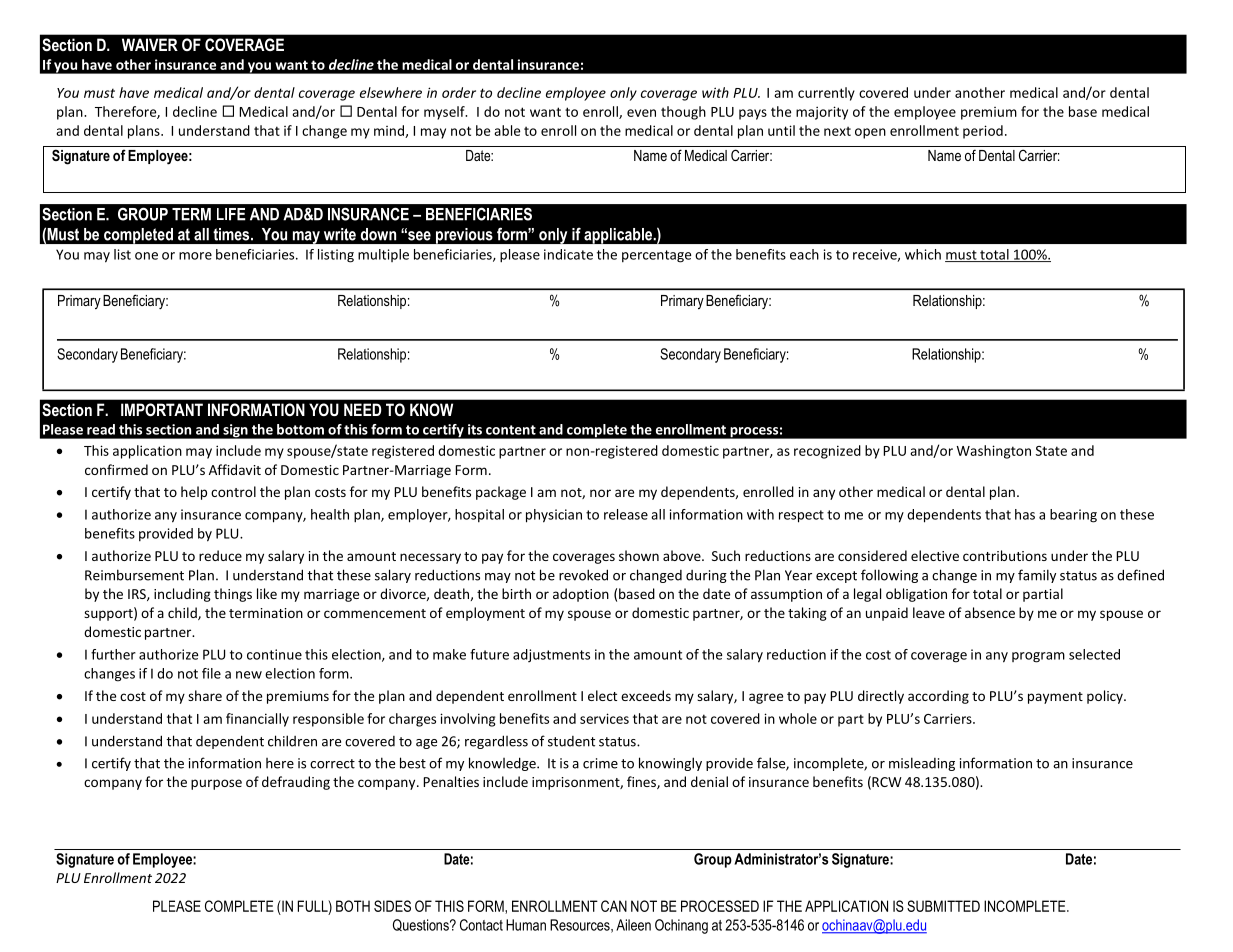  I want to click on which, so click(923, 254).
